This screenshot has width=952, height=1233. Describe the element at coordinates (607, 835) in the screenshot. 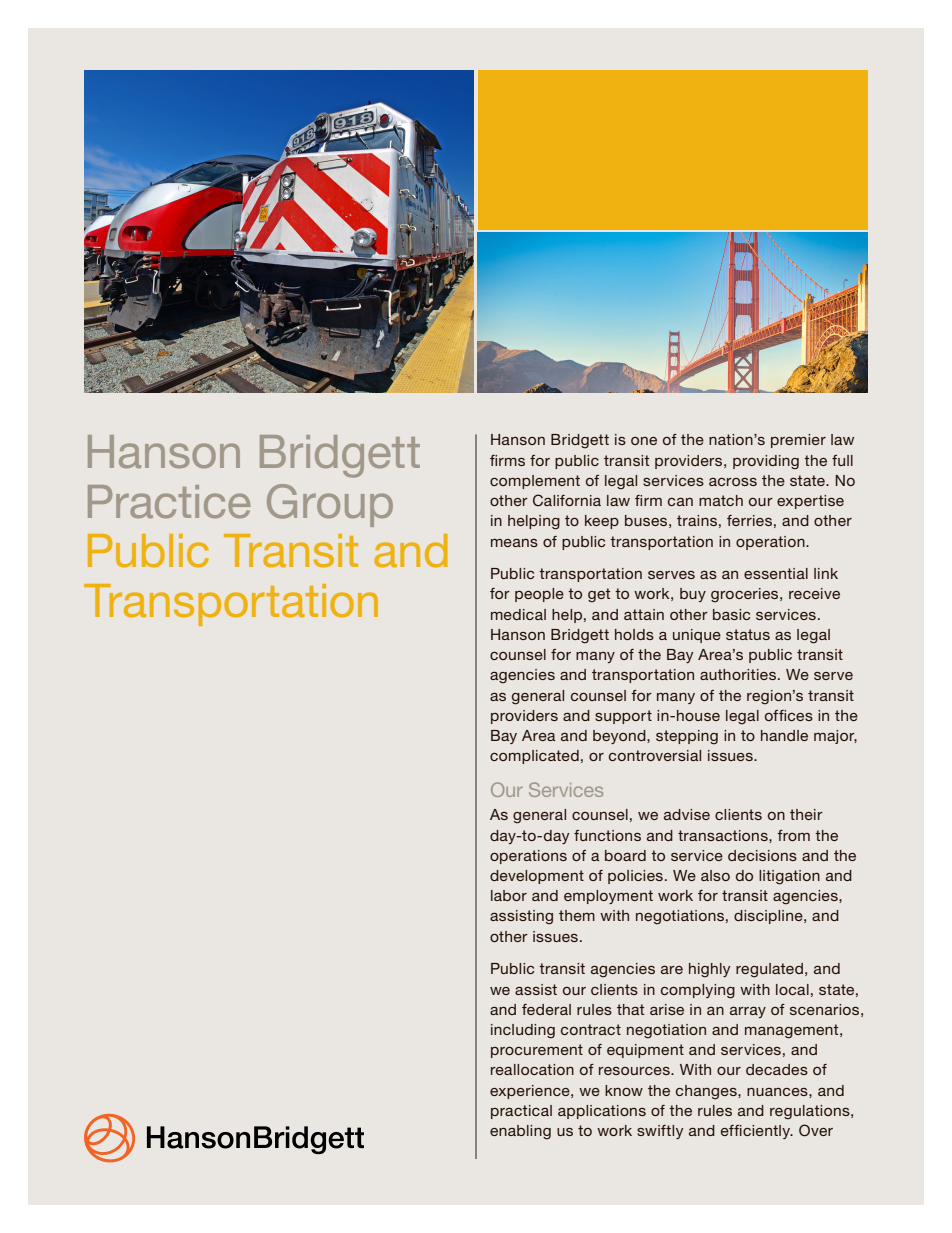

I see `functions` at that location.
